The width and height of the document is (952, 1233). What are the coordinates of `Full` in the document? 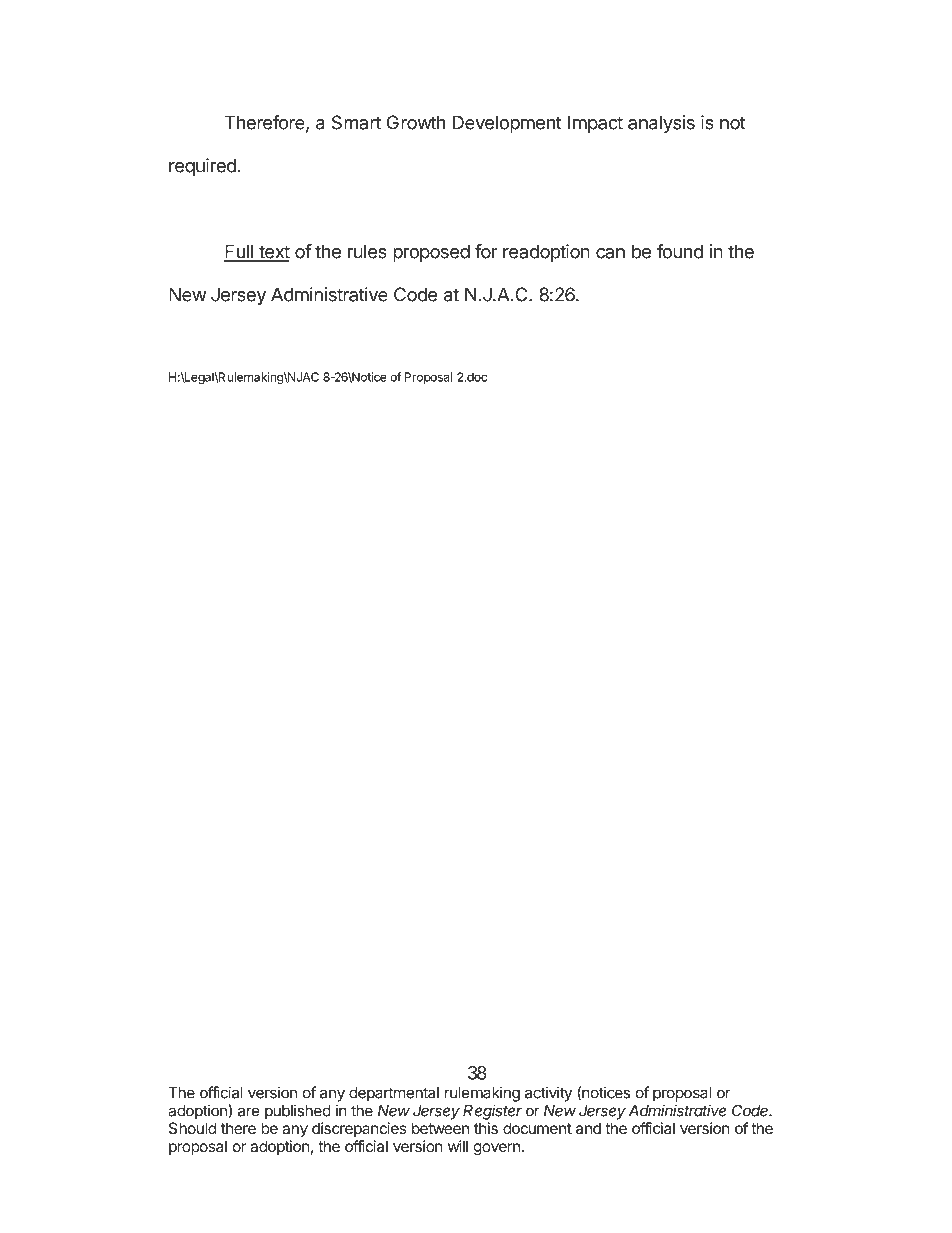 It's located at (239, 252).
